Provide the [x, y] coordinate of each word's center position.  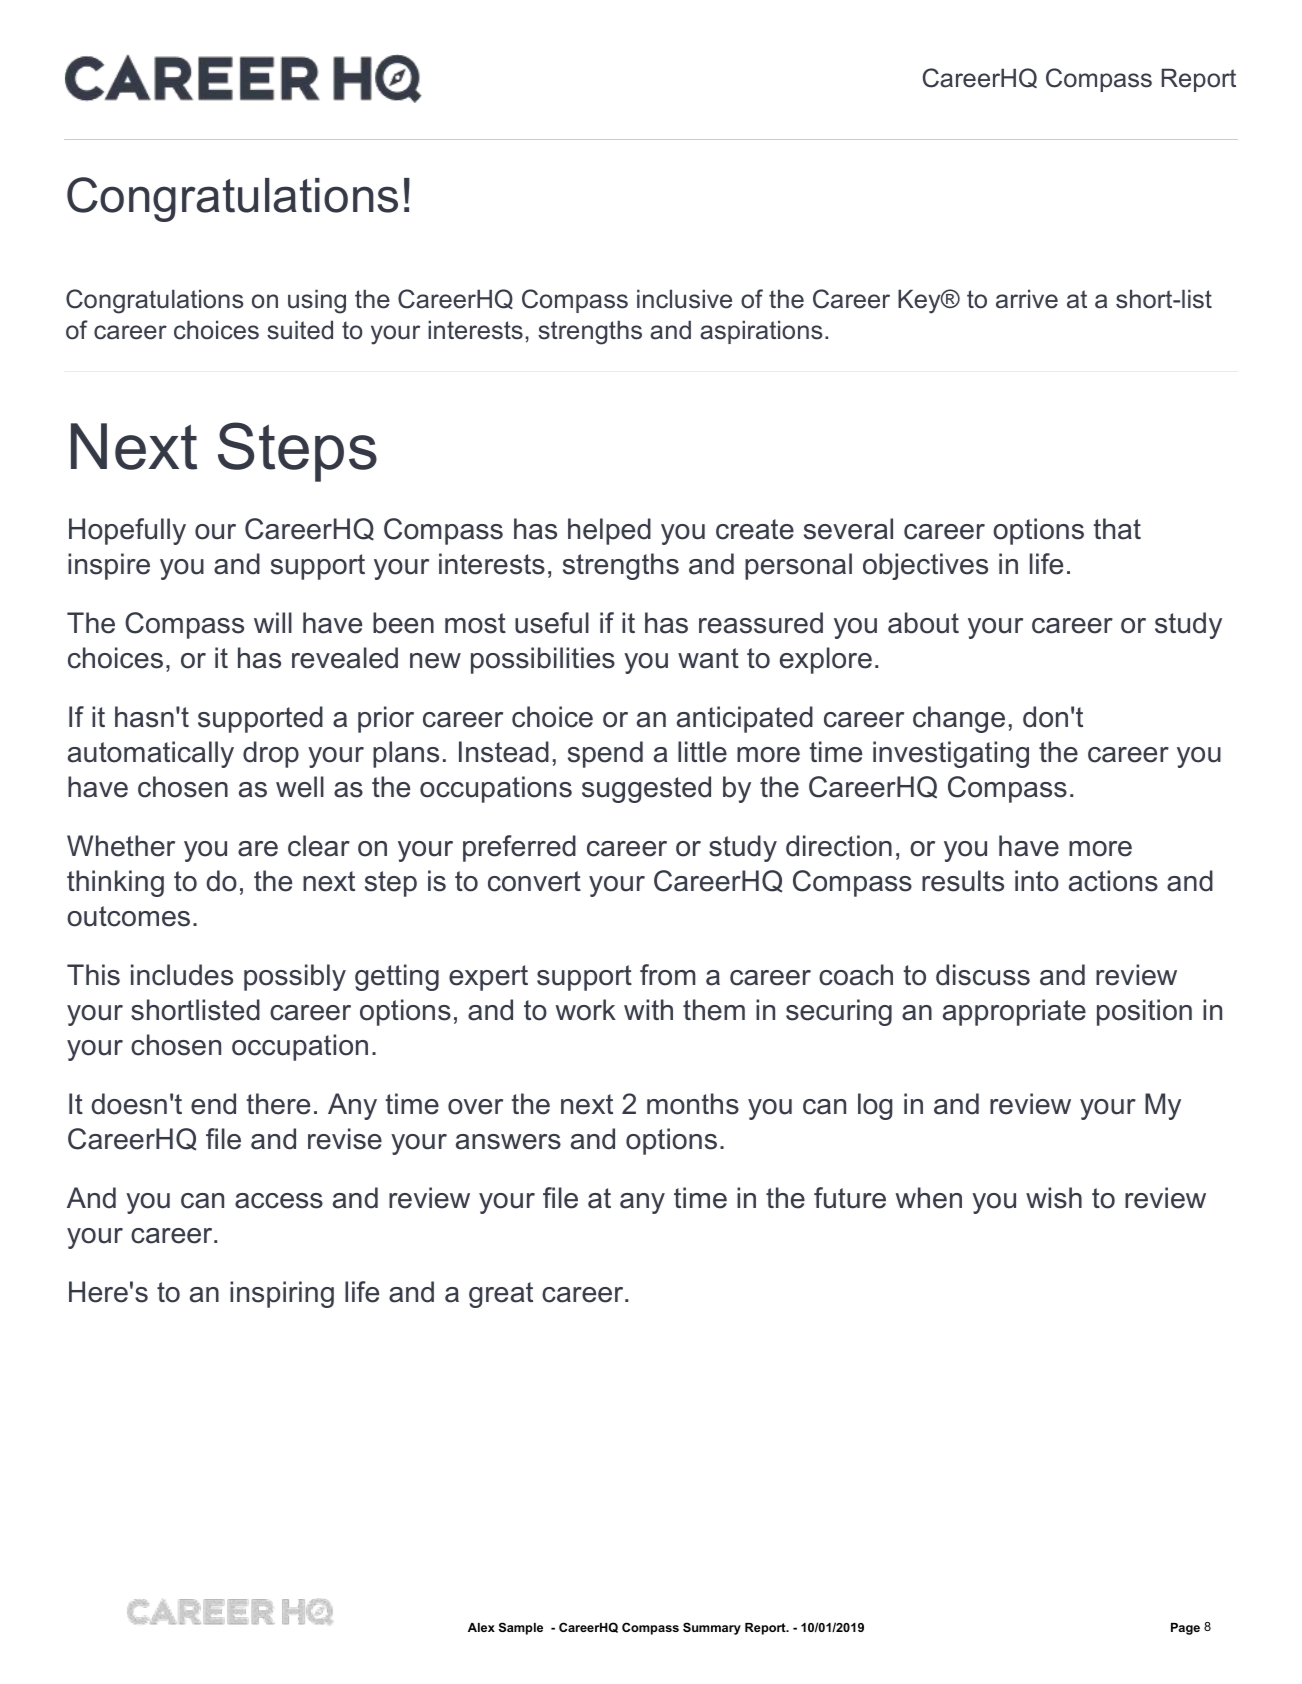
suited [300, 330]
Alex [481, 1627]
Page [1185, 1629]
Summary [712, 1628]
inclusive [684, 299]
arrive [1027, 299]
